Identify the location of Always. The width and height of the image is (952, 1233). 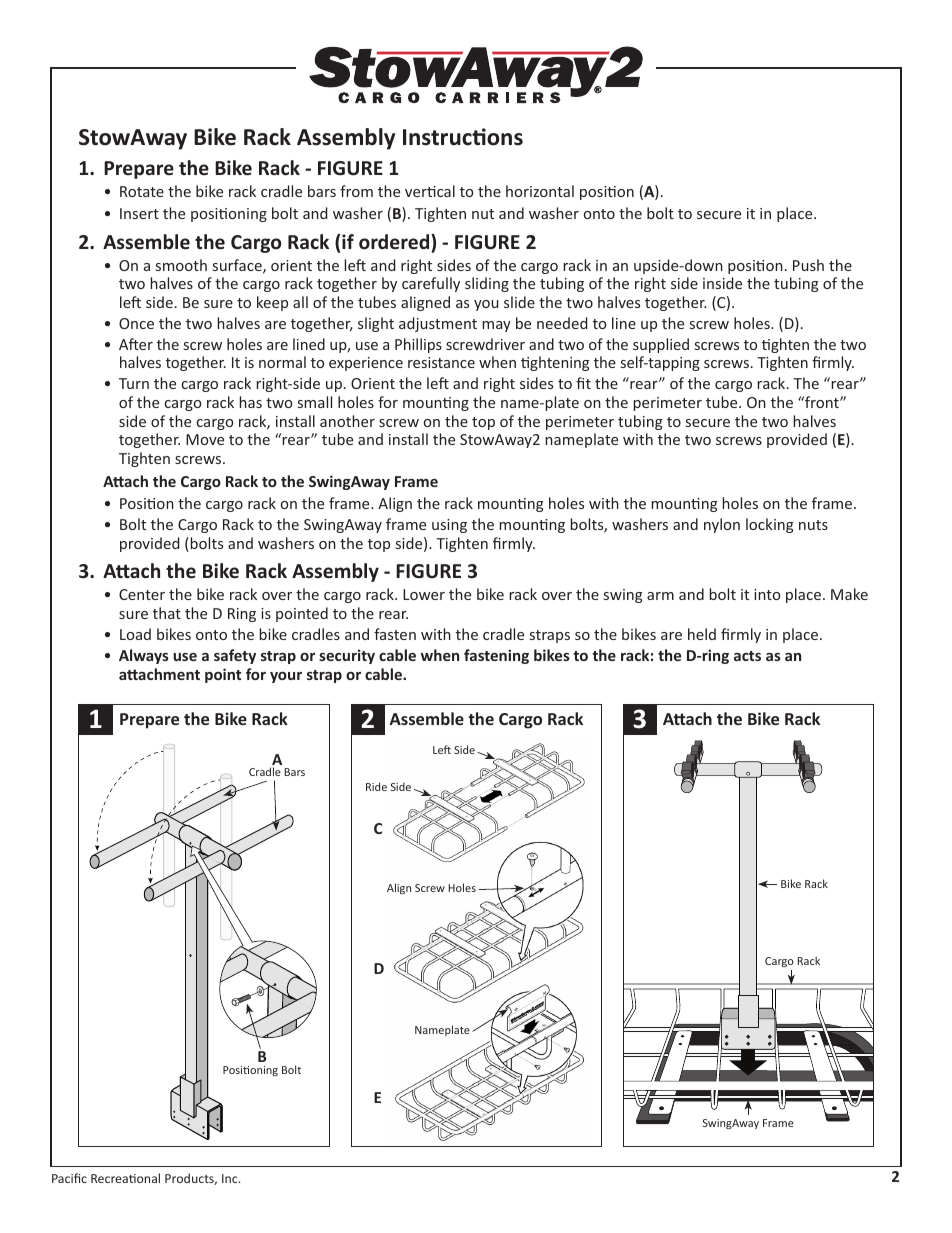
(144, 656).
